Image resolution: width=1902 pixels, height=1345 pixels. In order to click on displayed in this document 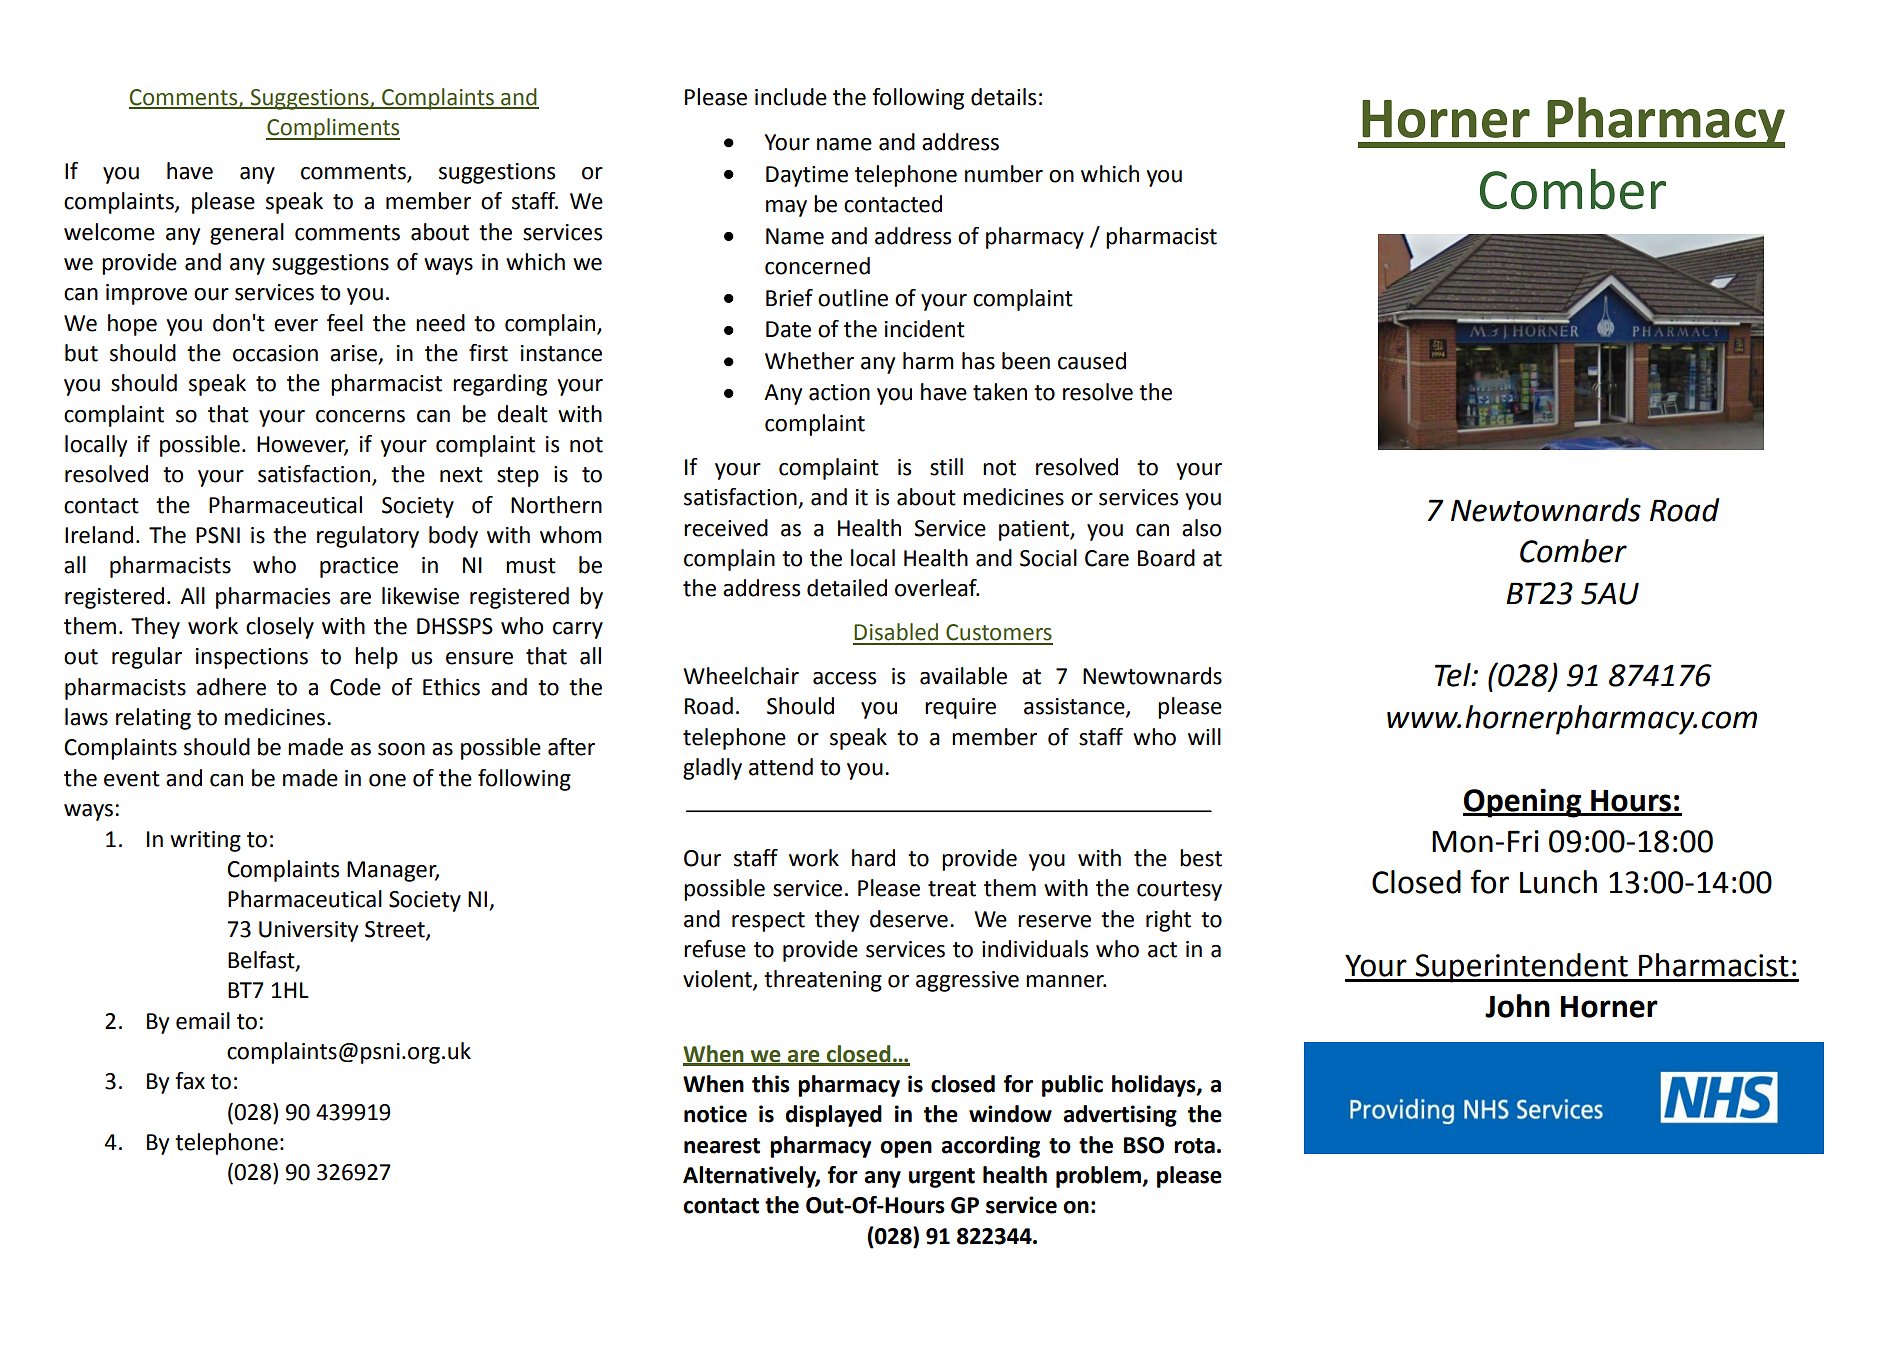, I will do `click(833, 1116)`.
